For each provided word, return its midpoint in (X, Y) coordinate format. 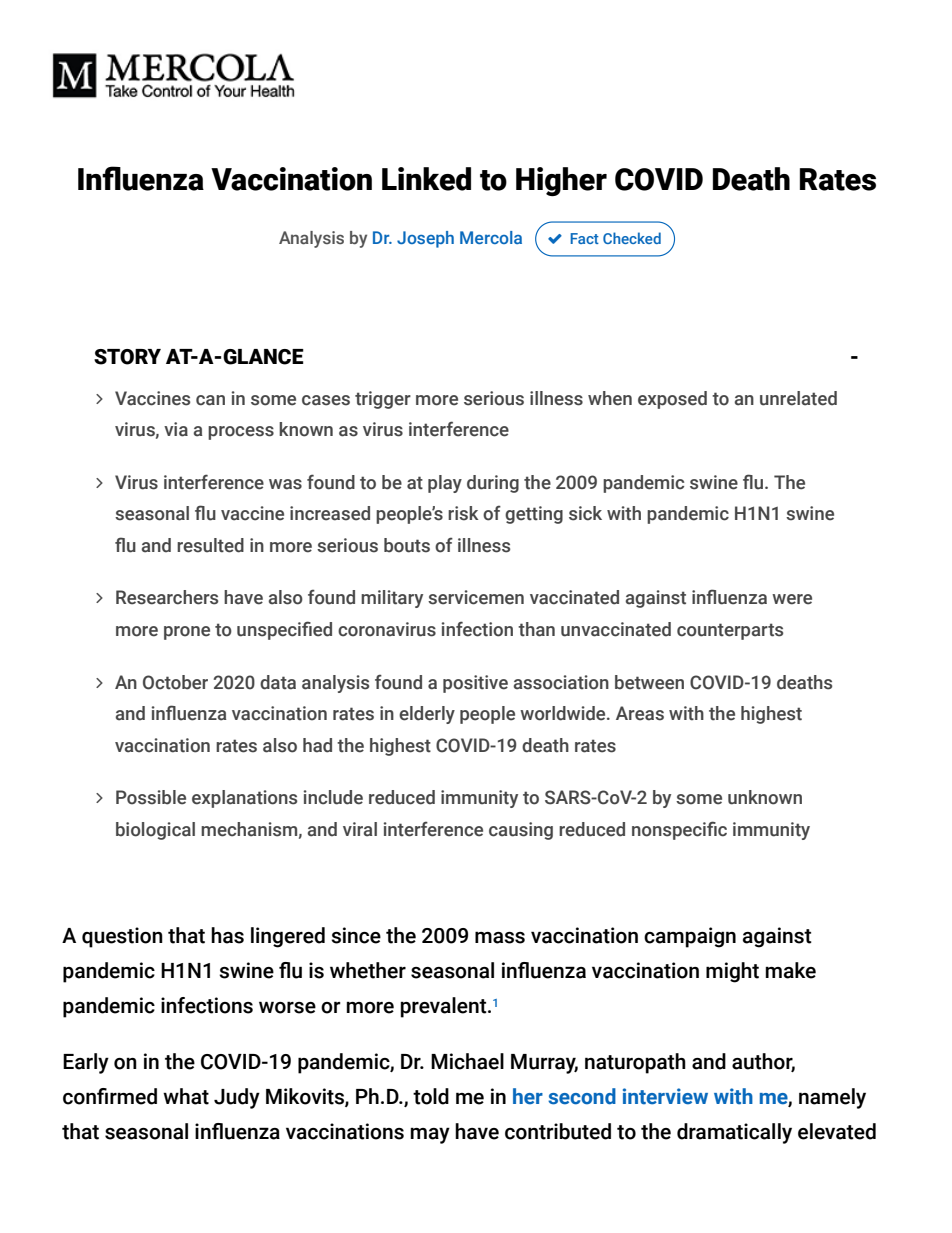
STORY (127, 357)
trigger (383, 400)
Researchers (167, 597)
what (186, 1096)
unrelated (798, 398)
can (210, 400)
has (227, 935)
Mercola (491, 237)
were (792, 599)
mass (500, 937)
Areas (640, 713)
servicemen (476, 597)
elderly (427, 715)
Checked (632, 238)
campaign (690, 937)
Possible (151, 797)
